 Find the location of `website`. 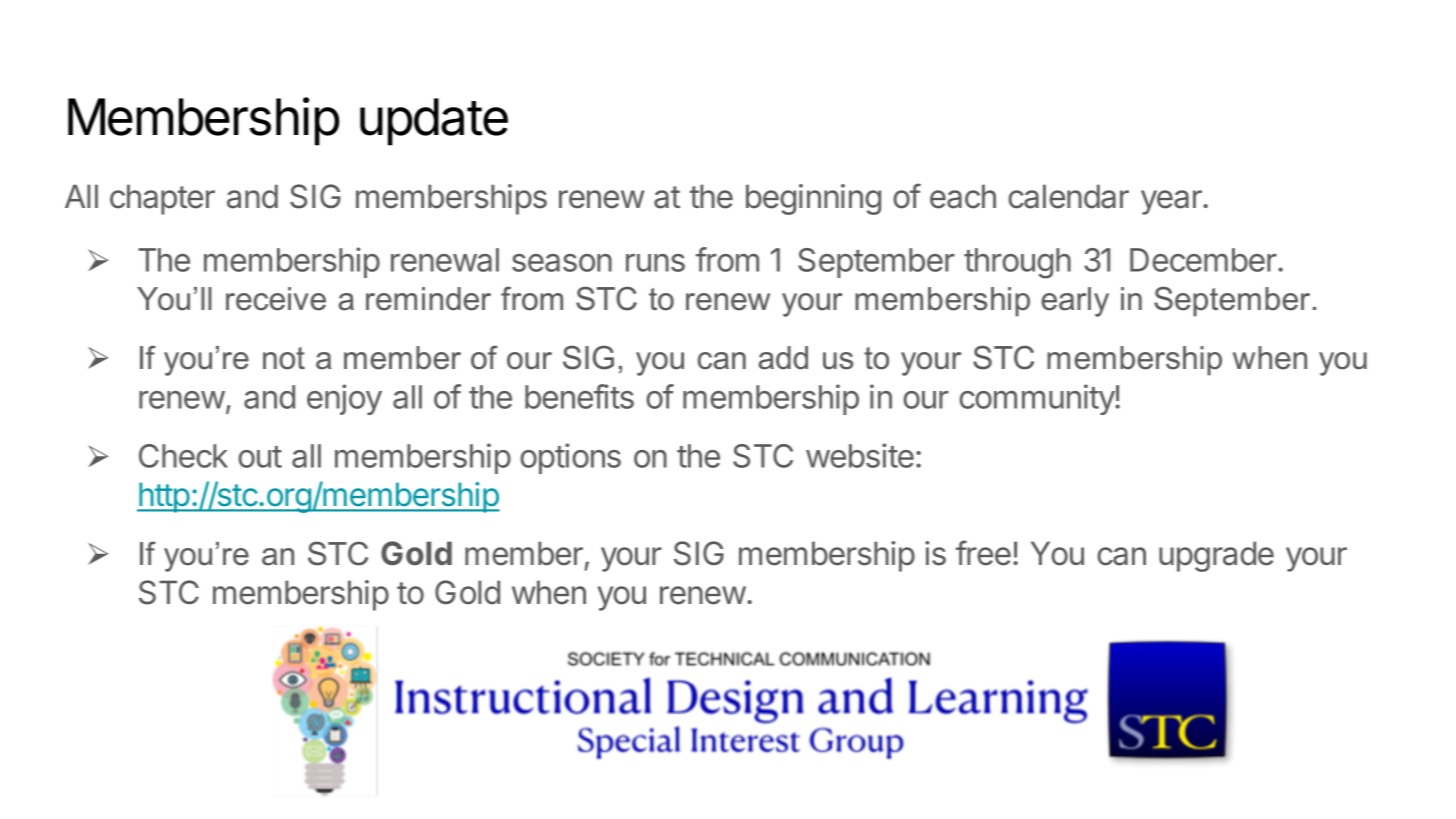

website is located at coordinates (860, 455).
